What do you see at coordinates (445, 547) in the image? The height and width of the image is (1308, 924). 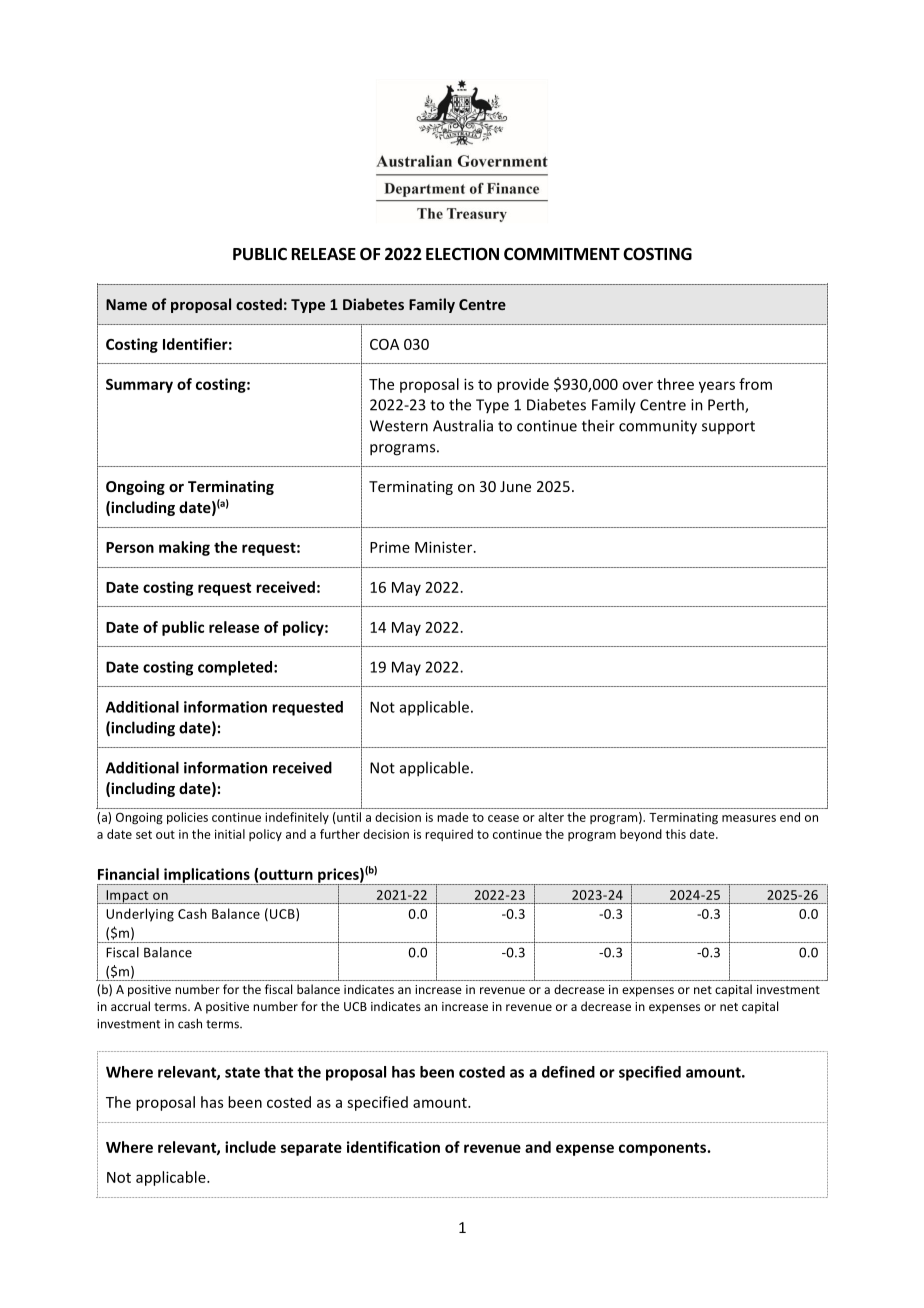 I see `Minister` at bounding box center [445, 547].
